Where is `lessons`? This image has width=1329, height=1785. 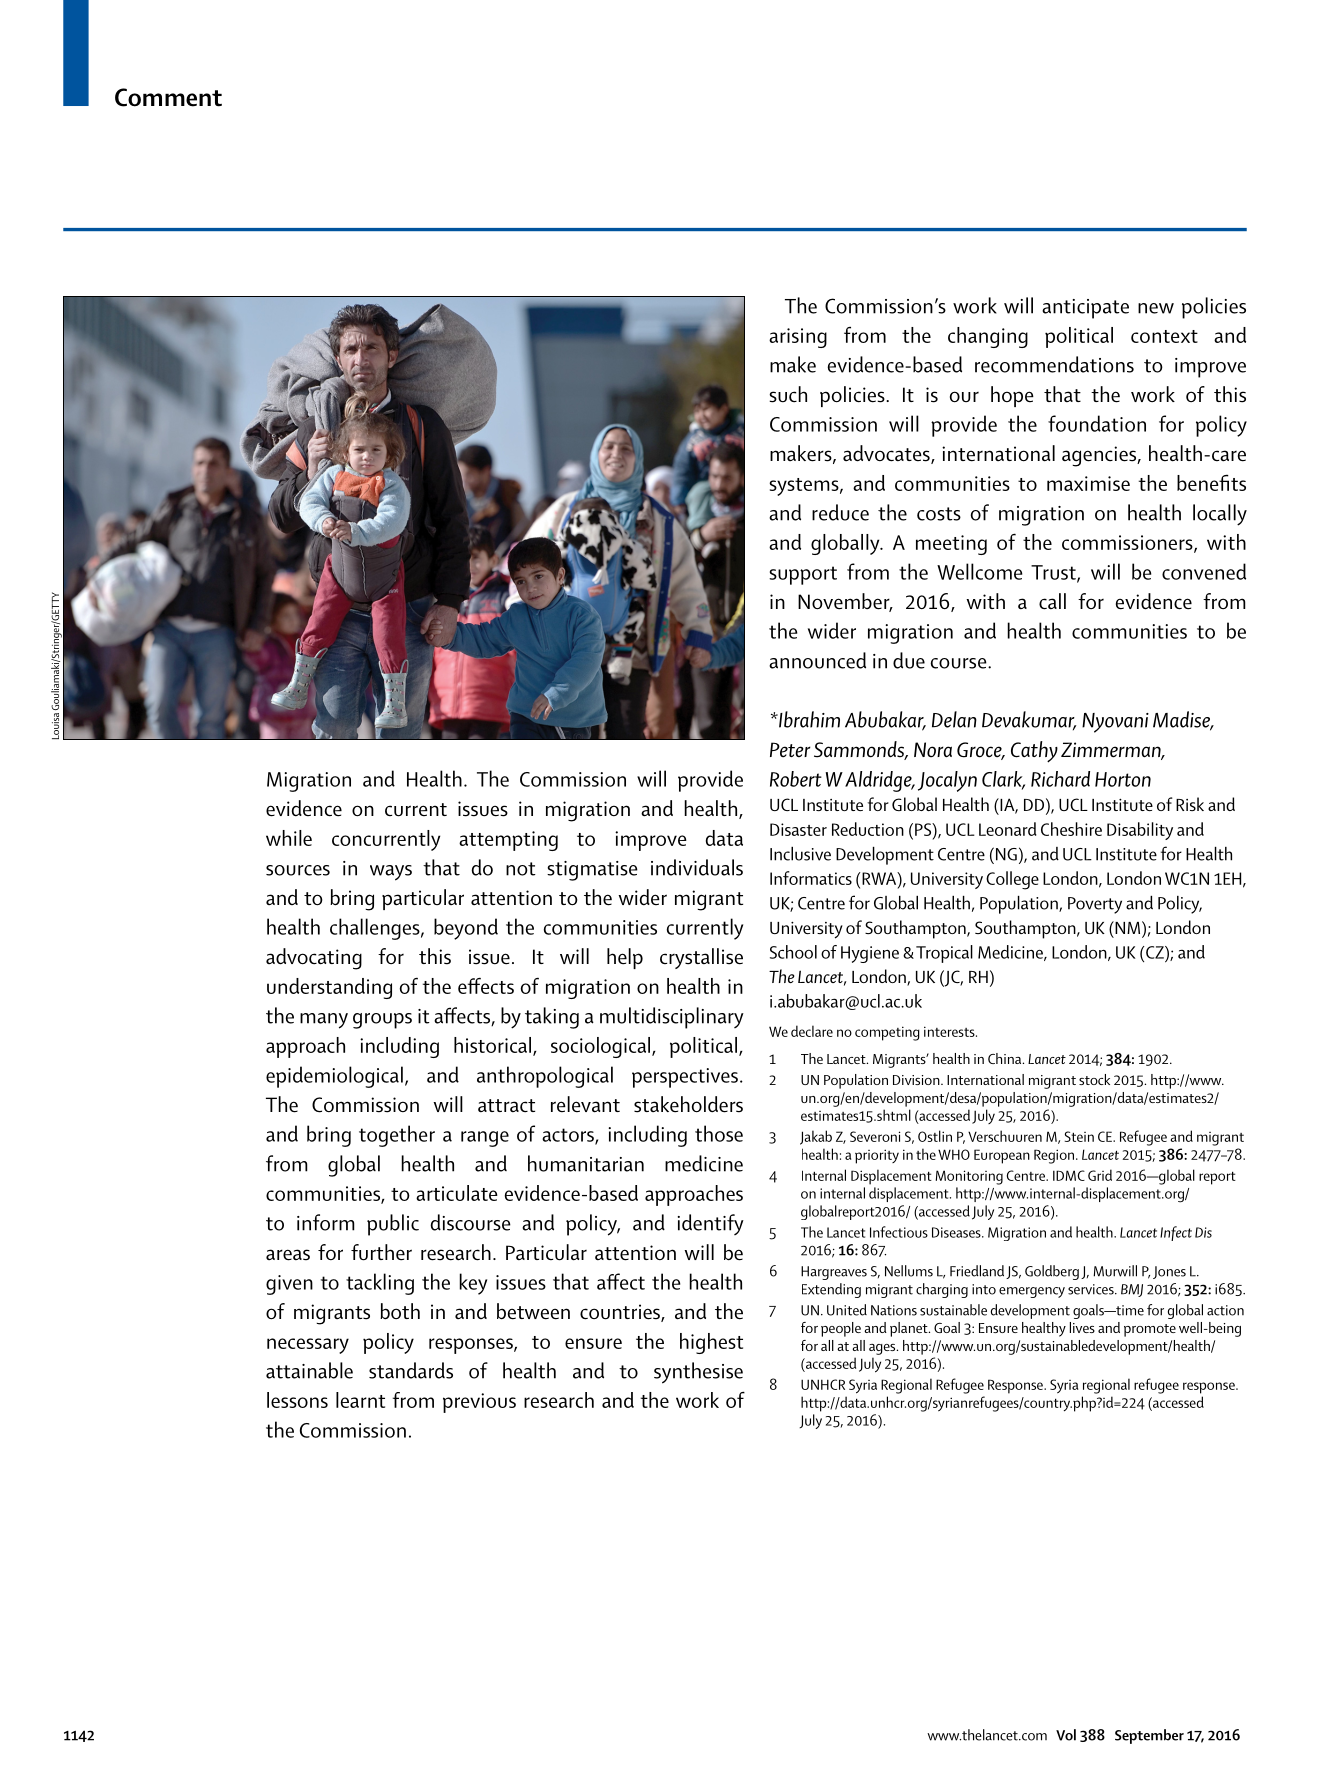
lessons is located at coordinates (297, 1400).
